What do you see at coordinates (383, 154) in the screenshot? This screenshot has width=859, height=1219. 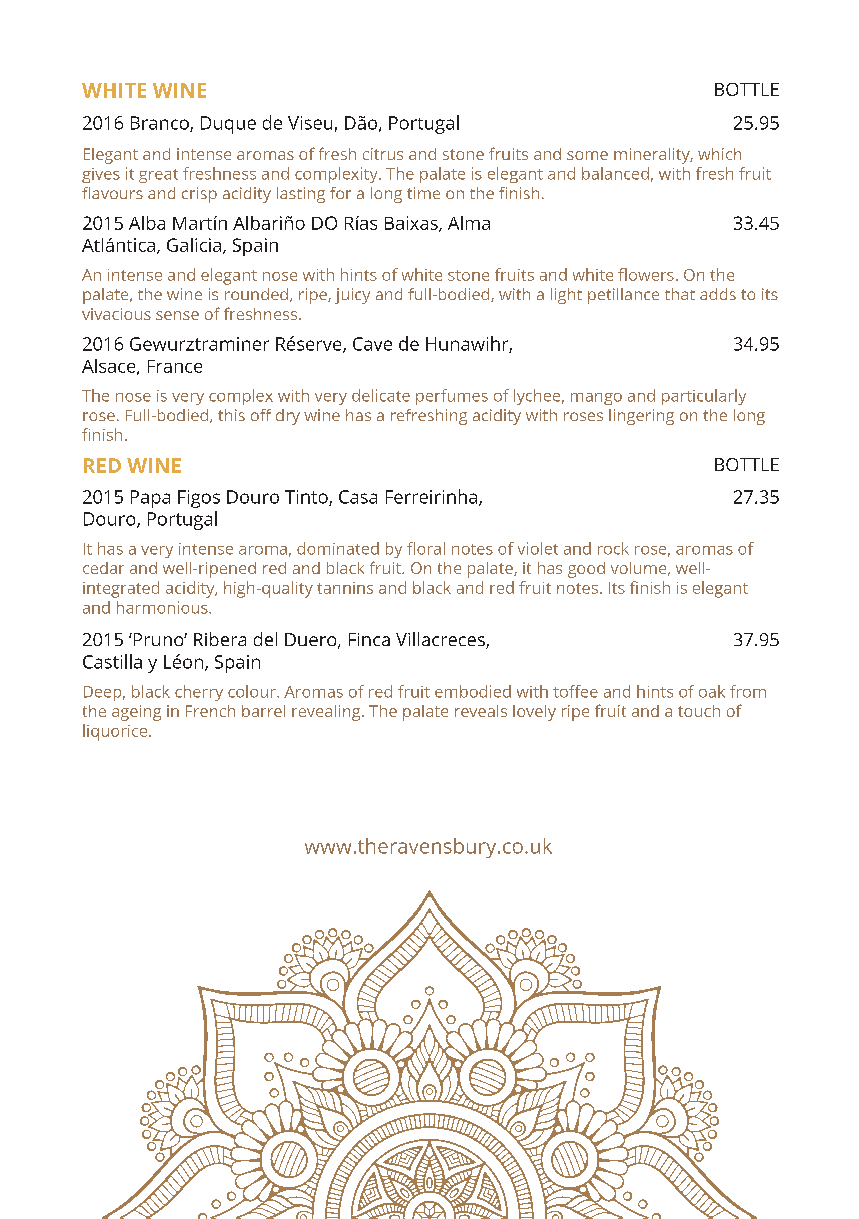 I see `citrus` at bounding box center [383, 154].
